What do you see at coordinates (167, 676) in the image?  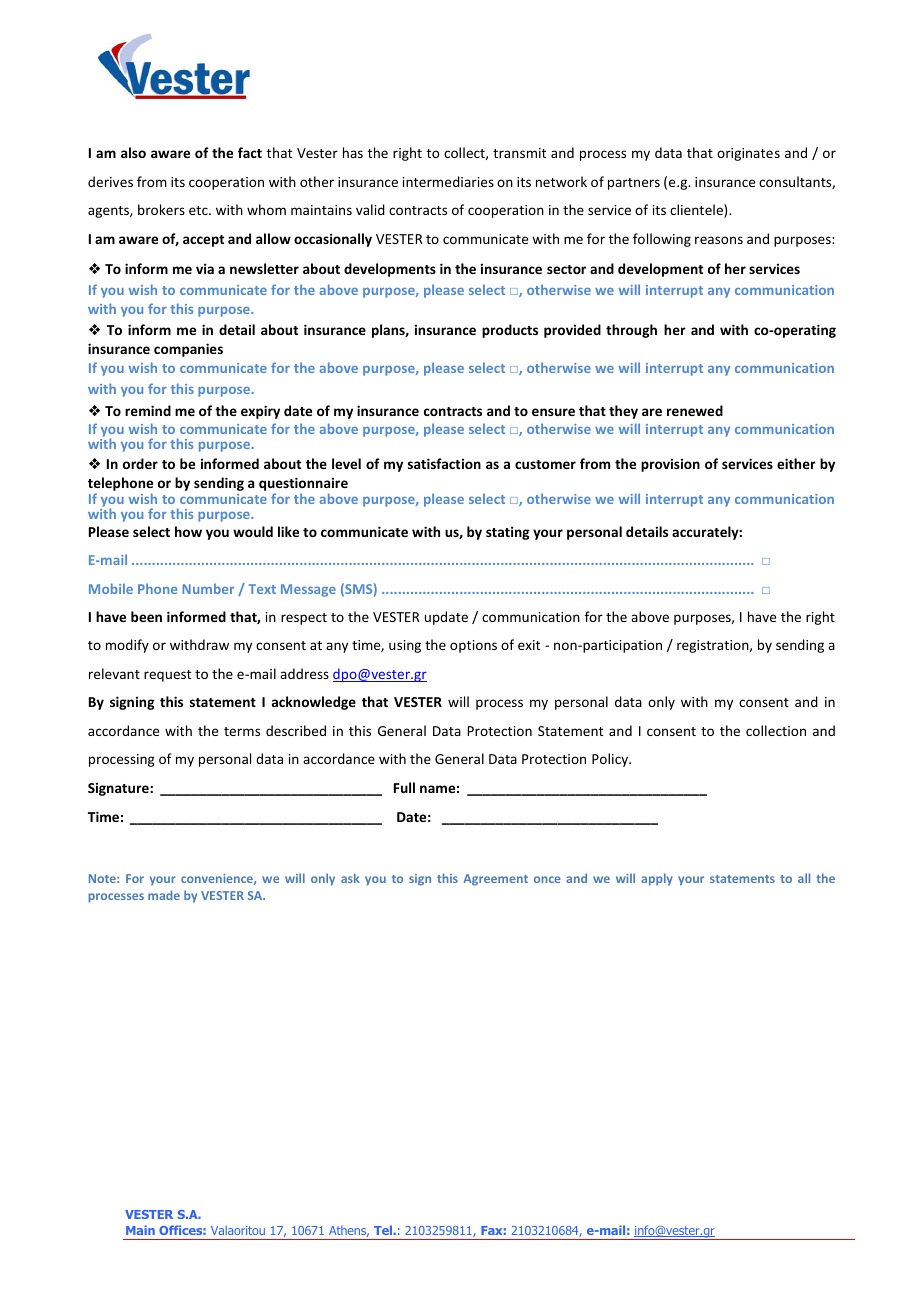 I see `request` at bounding box center [167, 676].
